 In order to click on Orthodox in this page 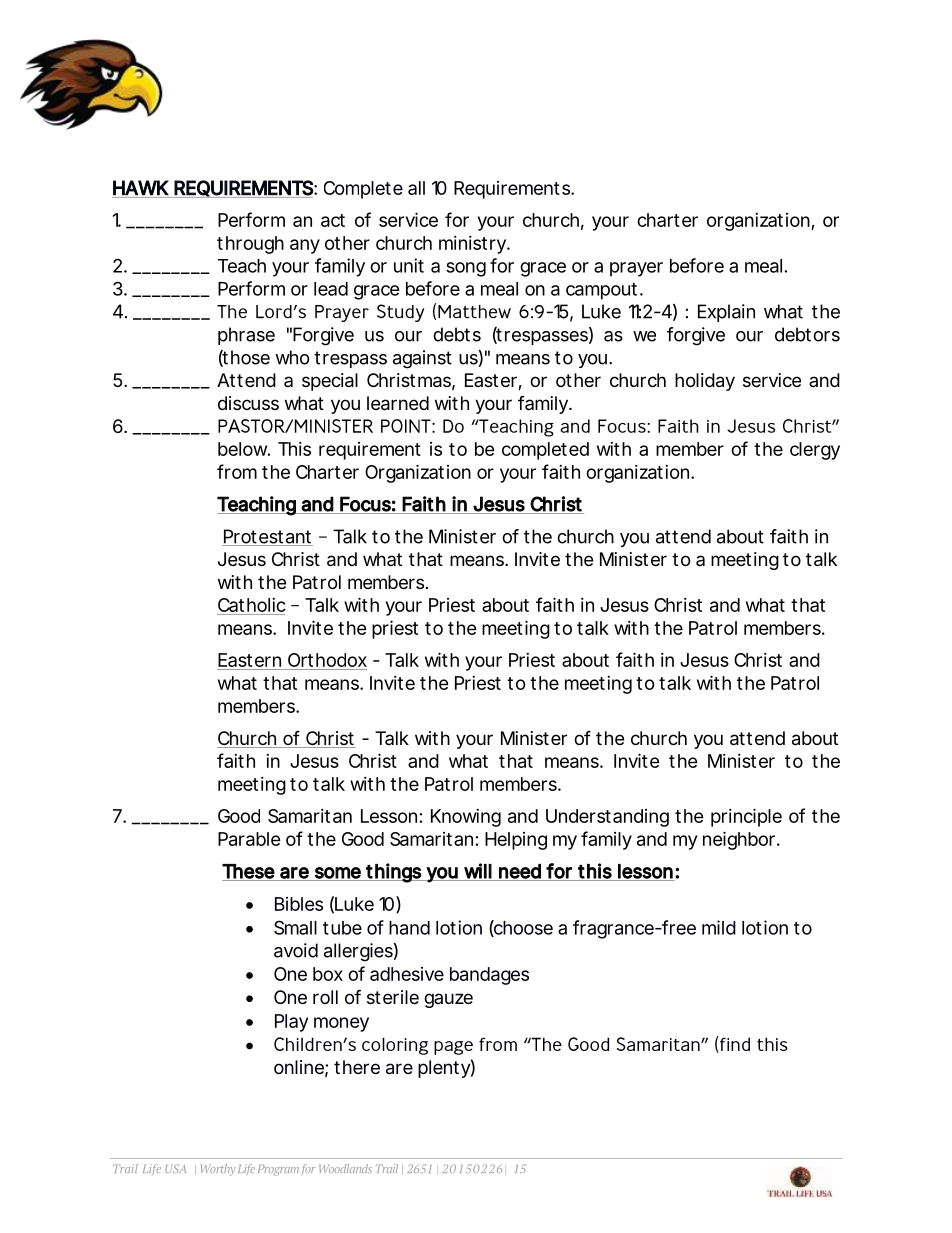, I will do `click(327, 660)`.
